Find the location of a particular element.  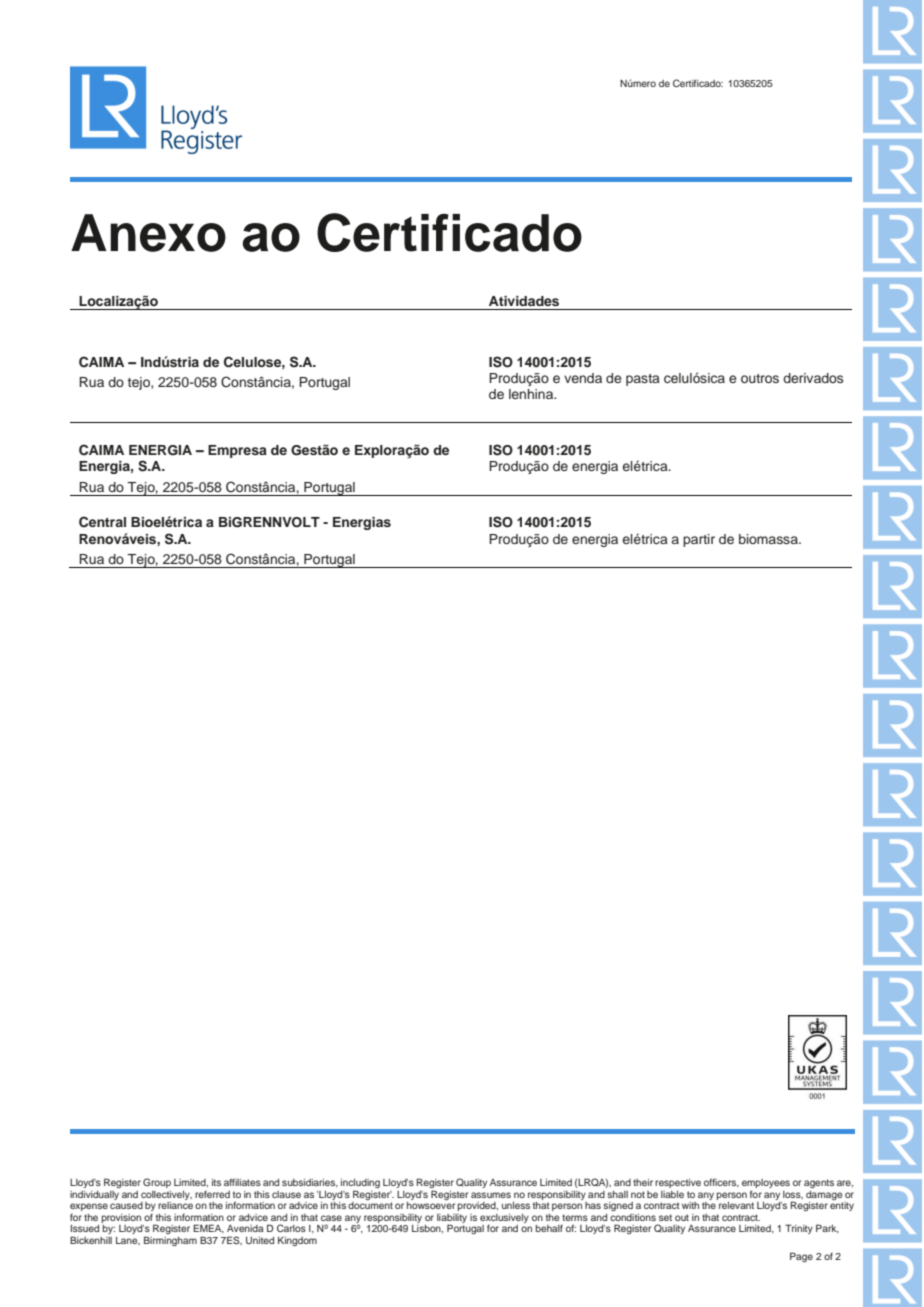

respective is located at coordinates (678, 1183).
